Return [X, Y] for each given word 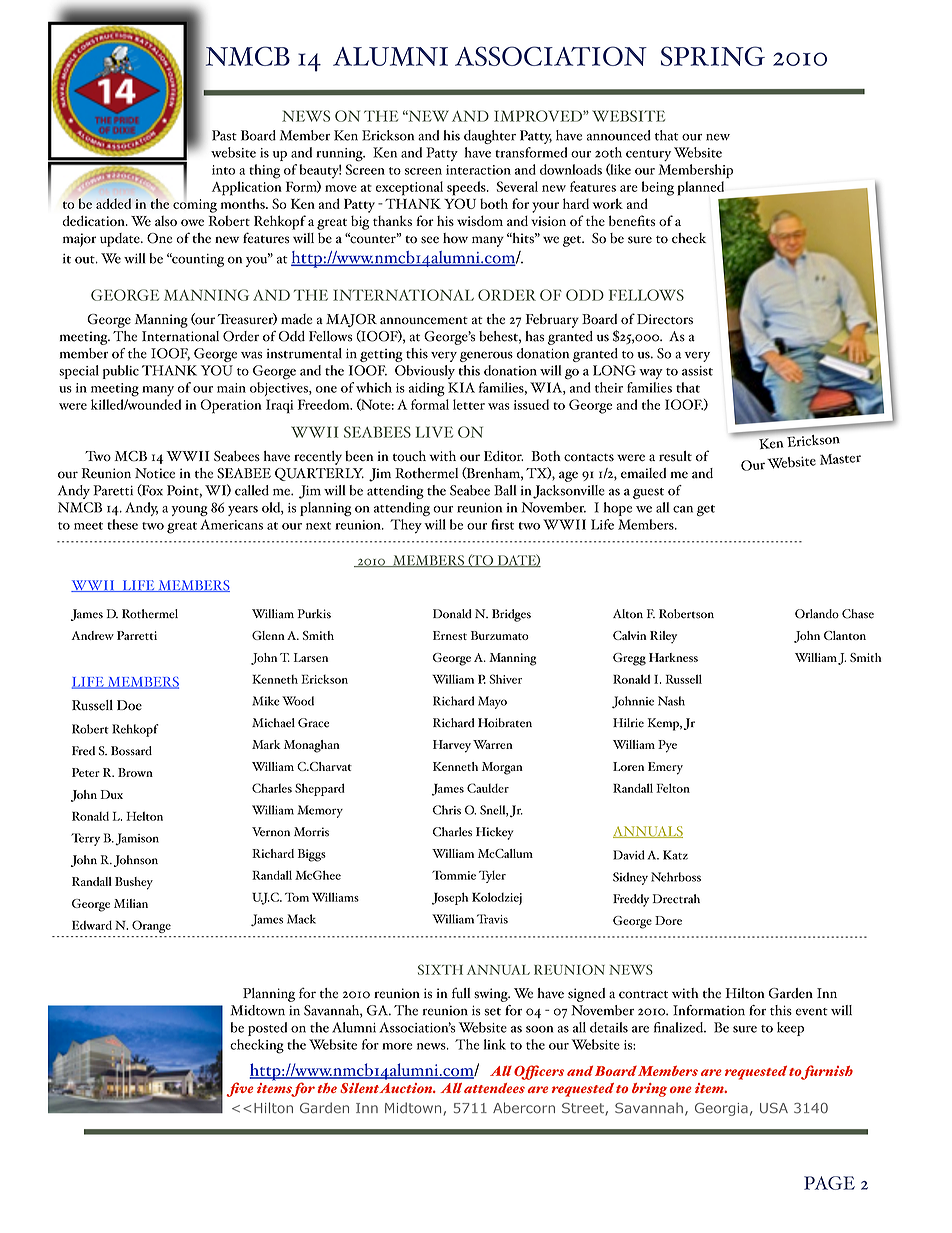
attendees [494, 1088]
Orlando [817, 614]
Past [224, 135]
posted [267, 1029]
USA [774, 1108]
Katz [675, 855]
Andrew [92, 635]
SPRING [713, 56]
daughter [490, 137]
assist [697, 371]
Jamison [137, 839]
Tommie [454, 875]
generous [486, 356]
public [121, 372]
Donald [452, 614]
